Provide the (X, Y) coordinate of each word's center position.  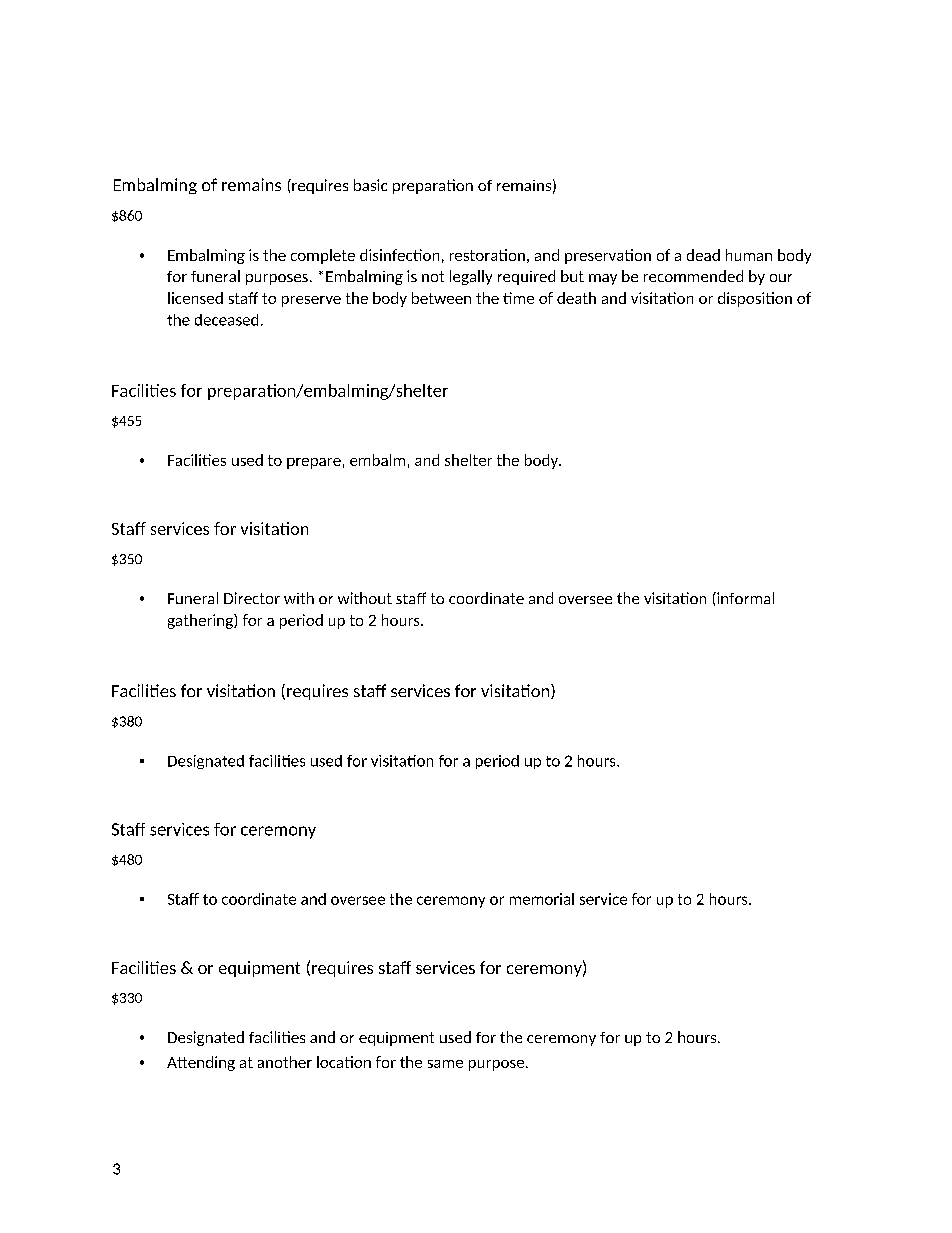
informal (744, 598)
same (445, 1064)
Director (252, 598)
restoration (487, 255)
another (285, 1062)
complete (323, 256)
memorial (542, 899)
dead (703, 255)
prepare (314, 463)
